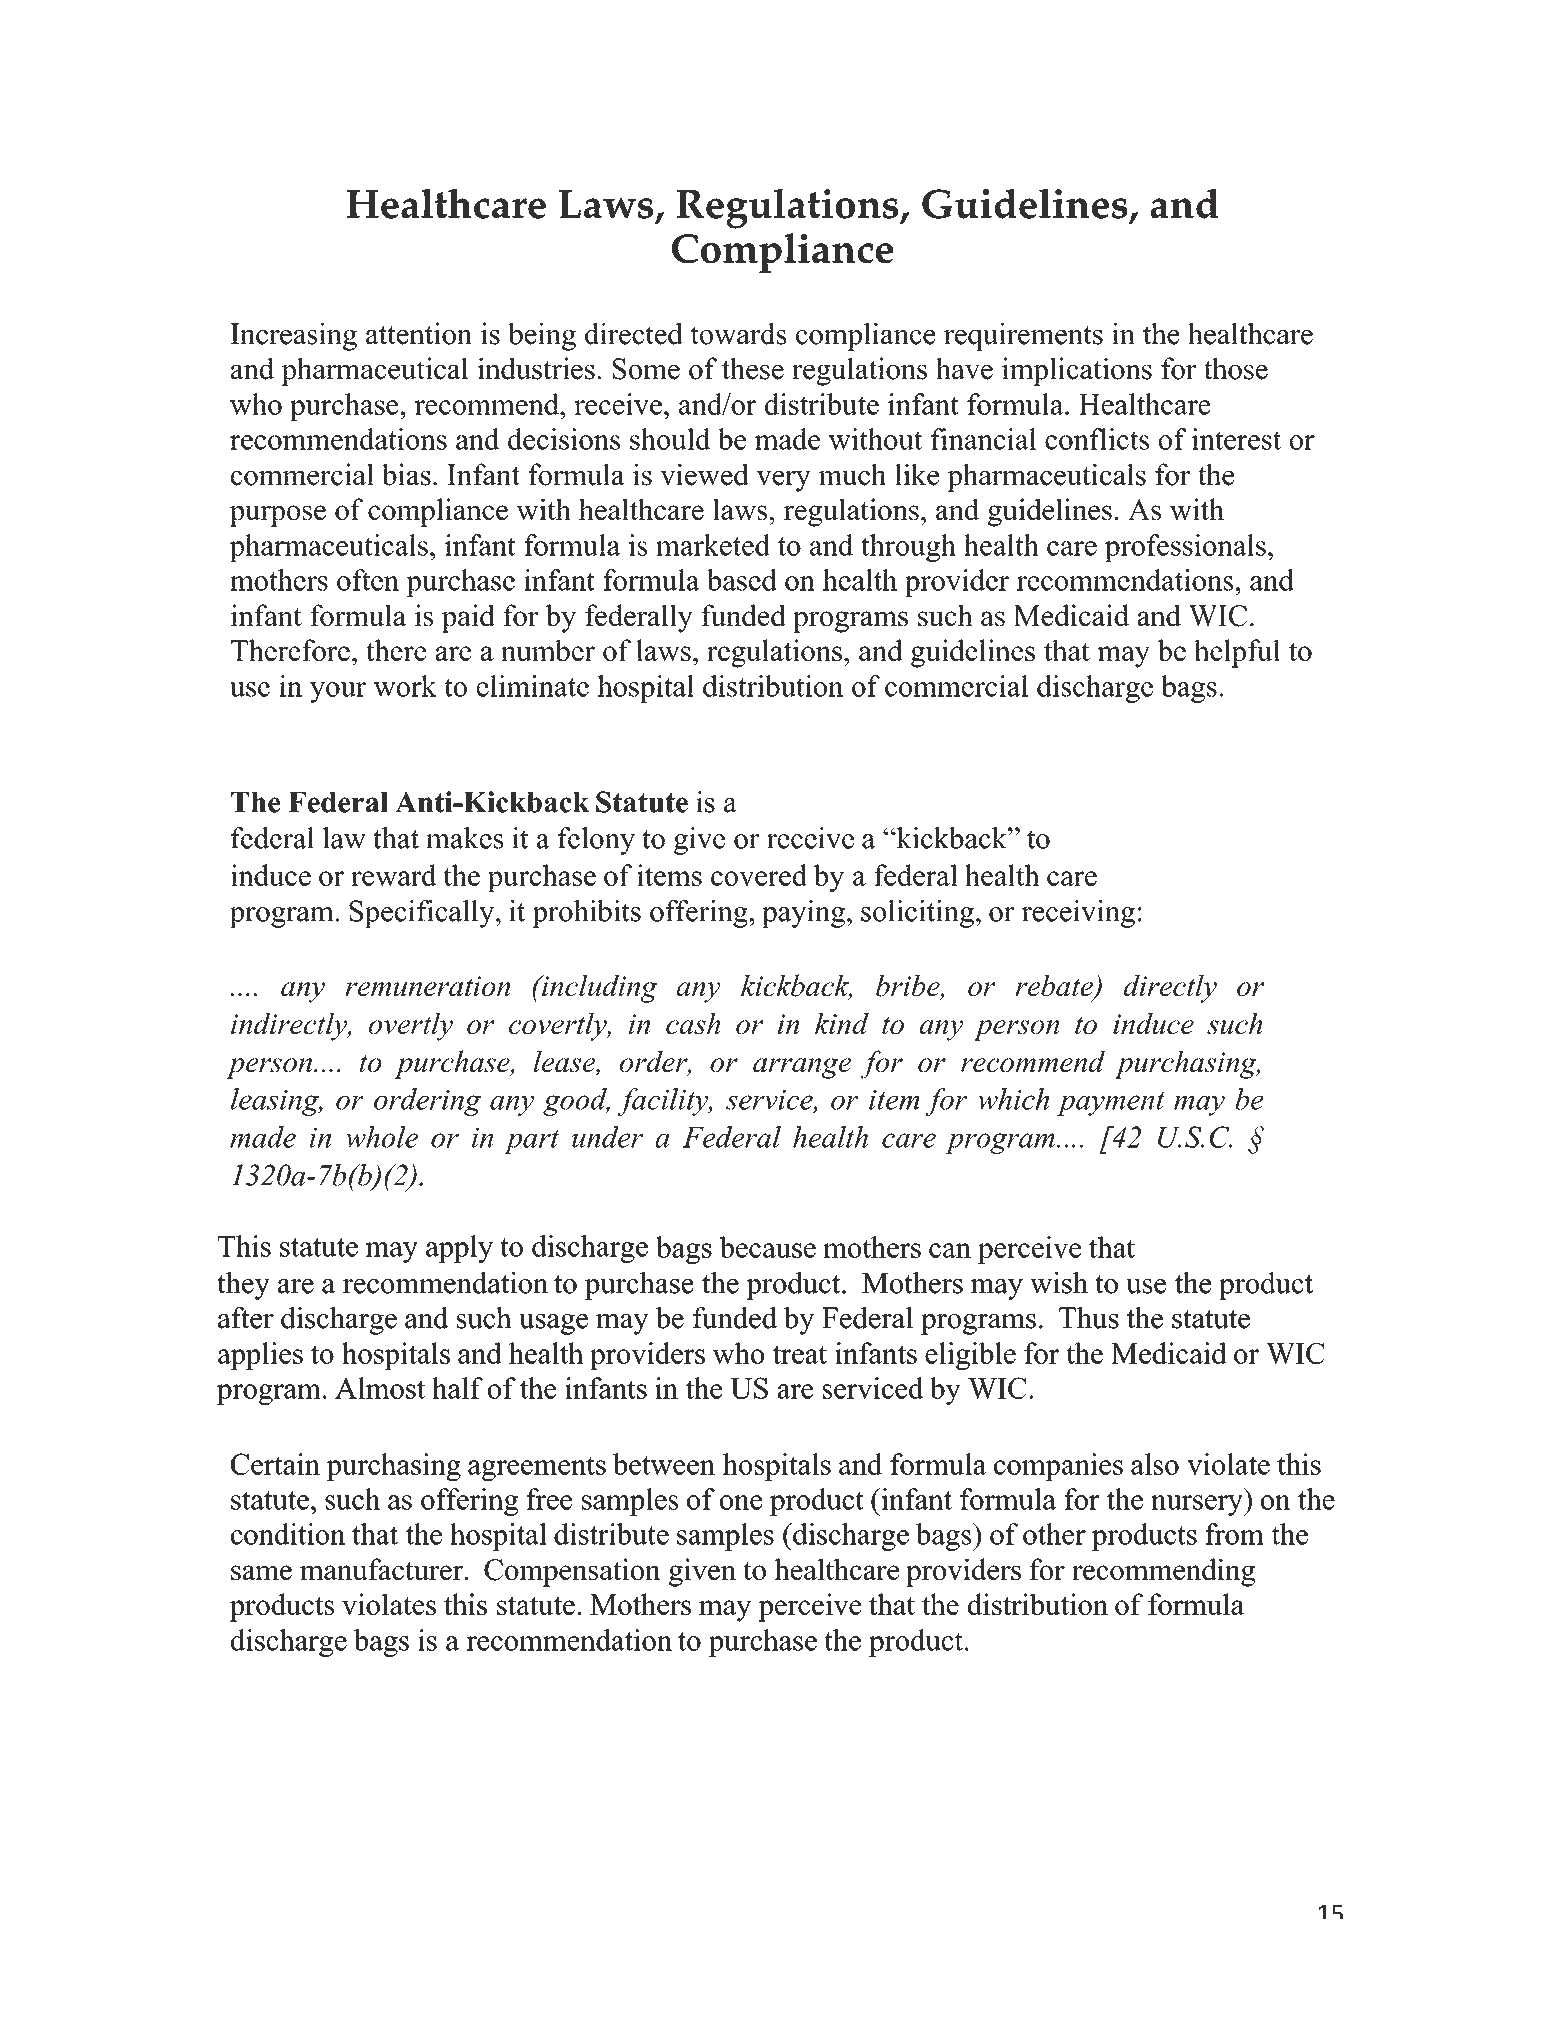 Image resolution: width=1562 pixels, height=2022 pixels. I want to click on covered, so click(759, 875).
